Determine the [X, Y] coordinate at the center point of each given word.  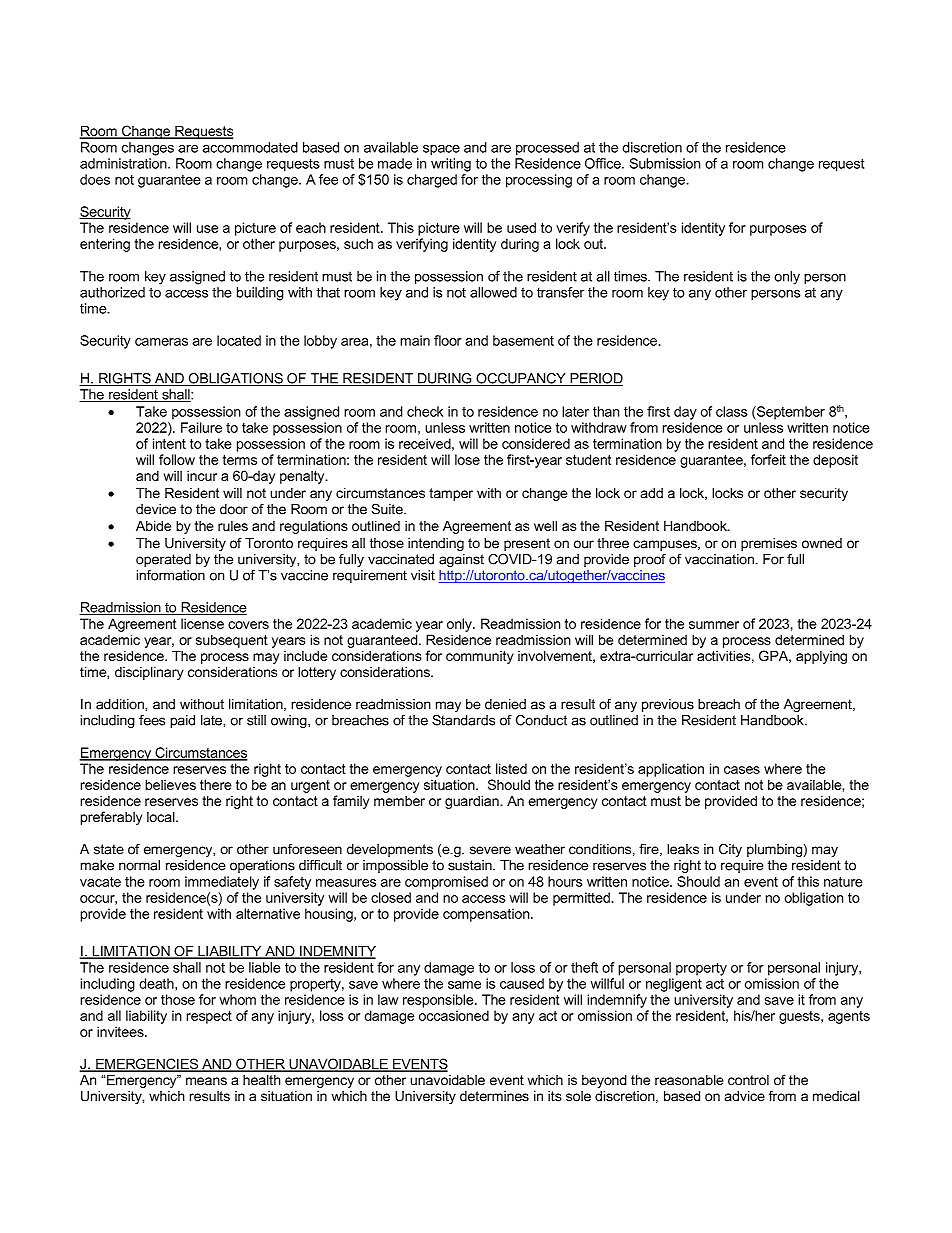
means [206, 1081]
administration [124, 163]
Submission [664, 163]
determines [494, 1096]
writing [451, 165]
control [748, 1080]
